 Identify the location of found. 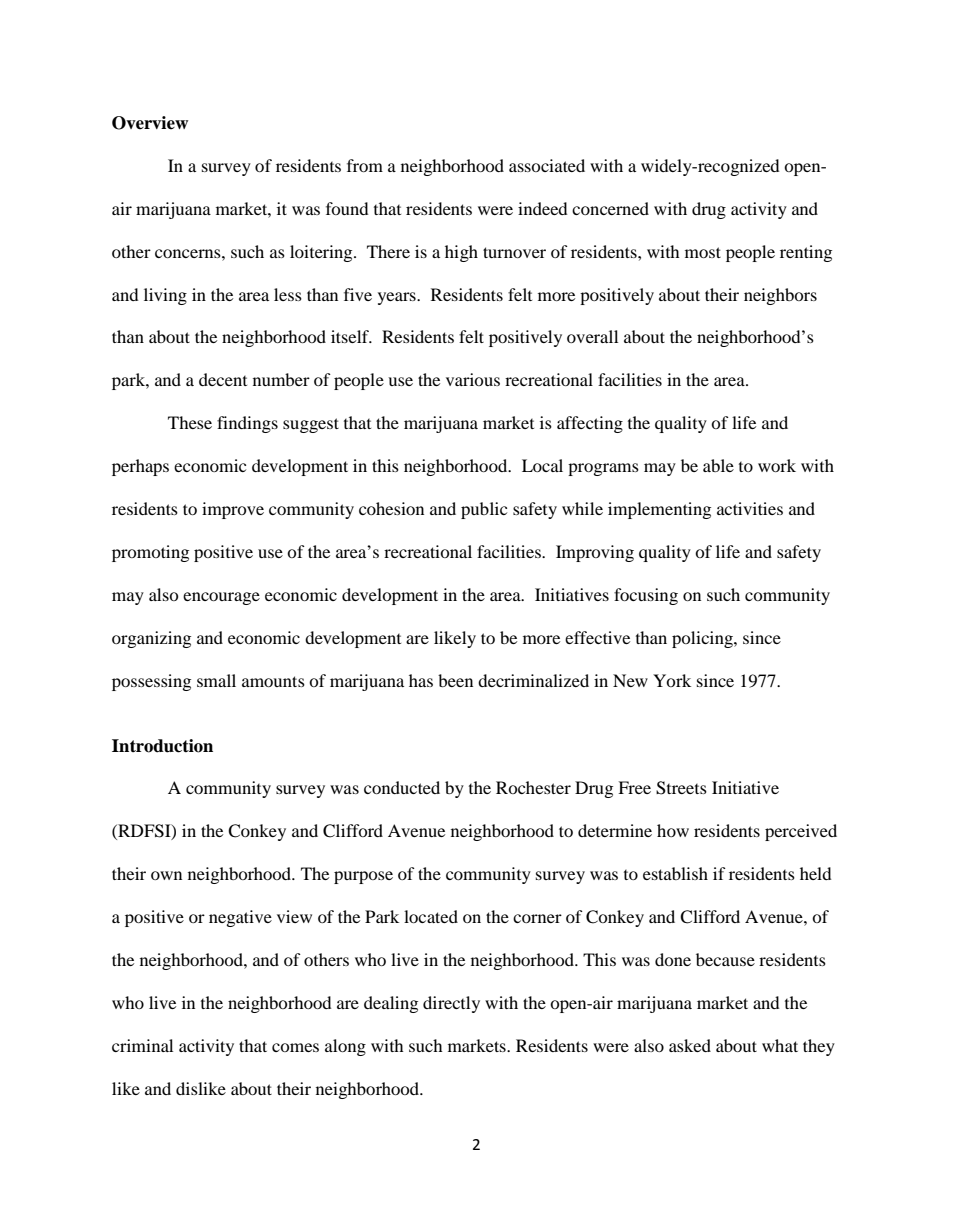
(347, 208).
